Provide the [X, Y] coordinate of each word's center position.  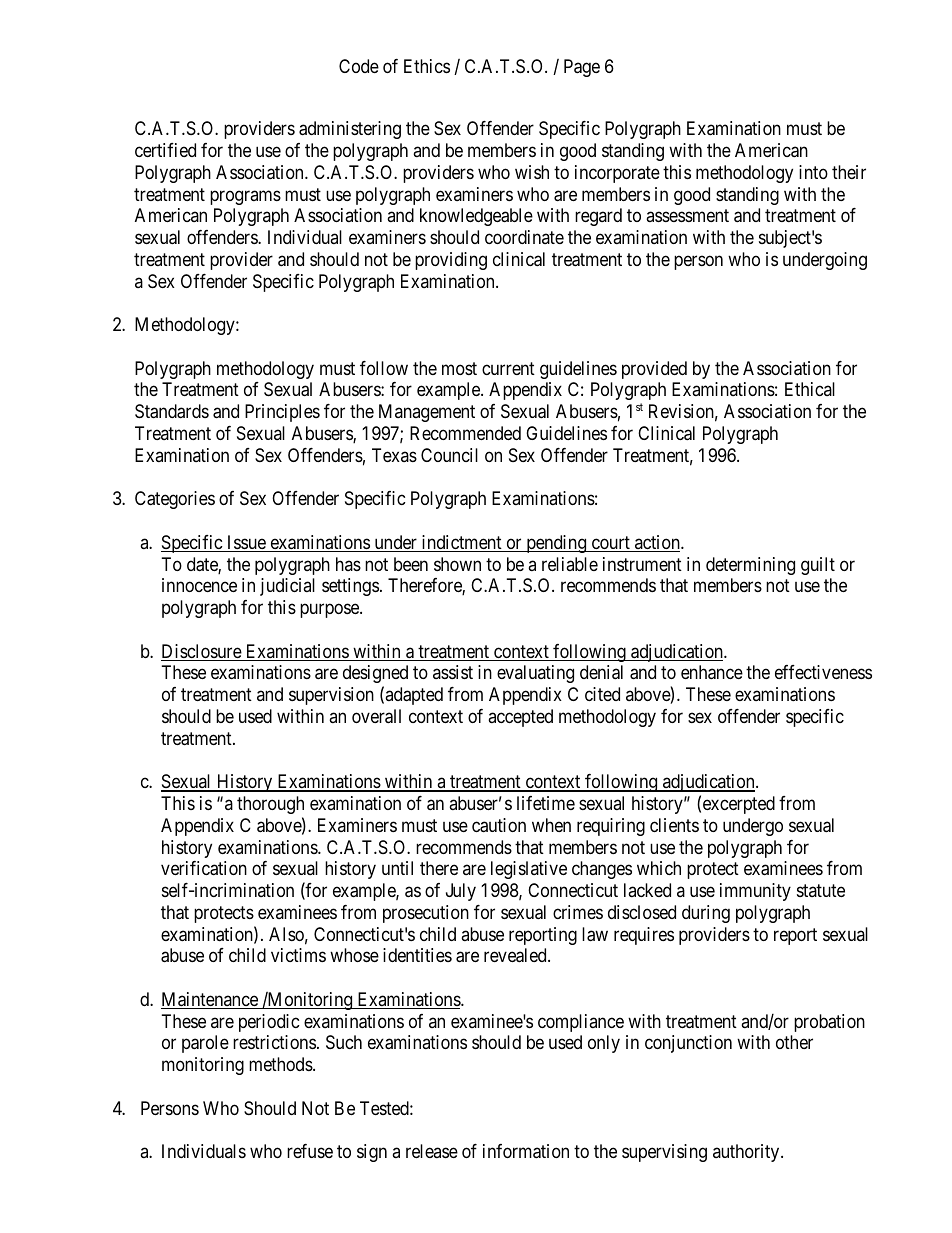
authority [747, 1153]
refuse [310, 1151]
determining [750, 566]
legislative [529, 870]
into [813, 172]
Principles [282, 413]
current [508, 368]
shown [457, 564]
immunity [755, 892]
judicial [287, 587]
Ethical [810, 389]
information [526, 1151]
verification [204, 868]
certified [165, 150]
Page [582, 68]
